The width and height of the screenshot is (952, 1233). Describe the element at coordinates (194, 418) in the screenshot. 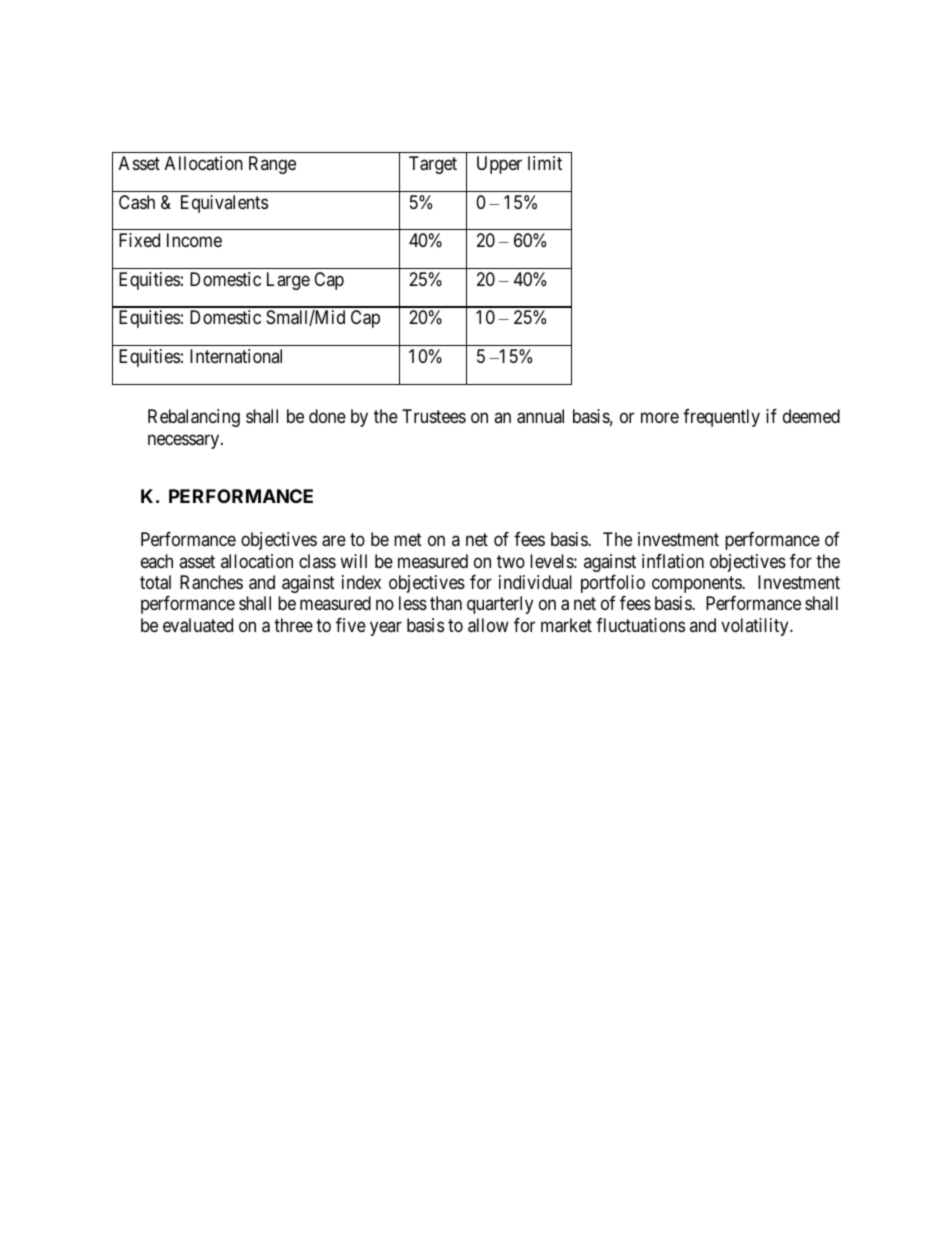

I see `Rebalancing` at that location.
